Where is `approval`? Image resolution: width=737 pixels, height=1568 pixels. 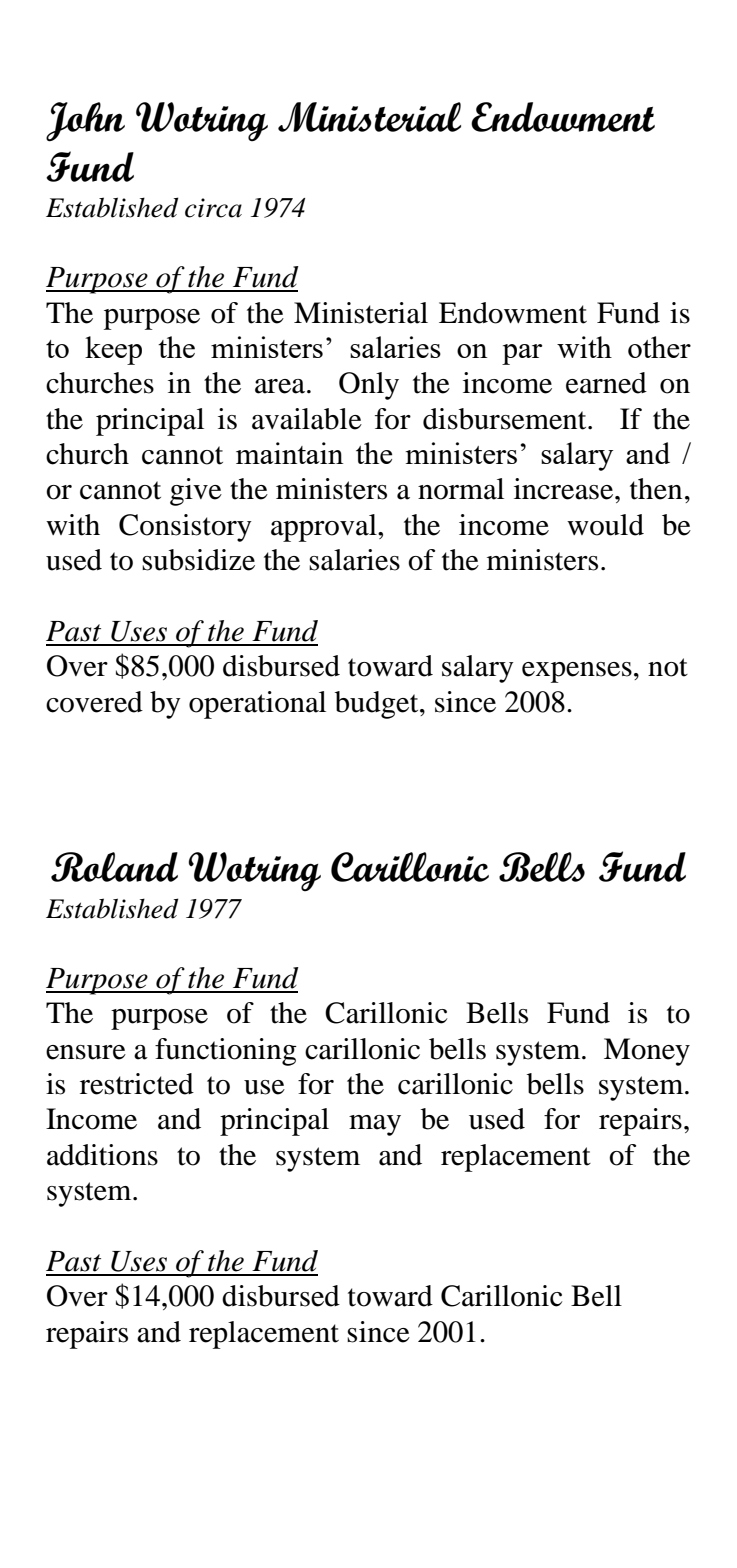 approval is located at coordinates (325, 528).
